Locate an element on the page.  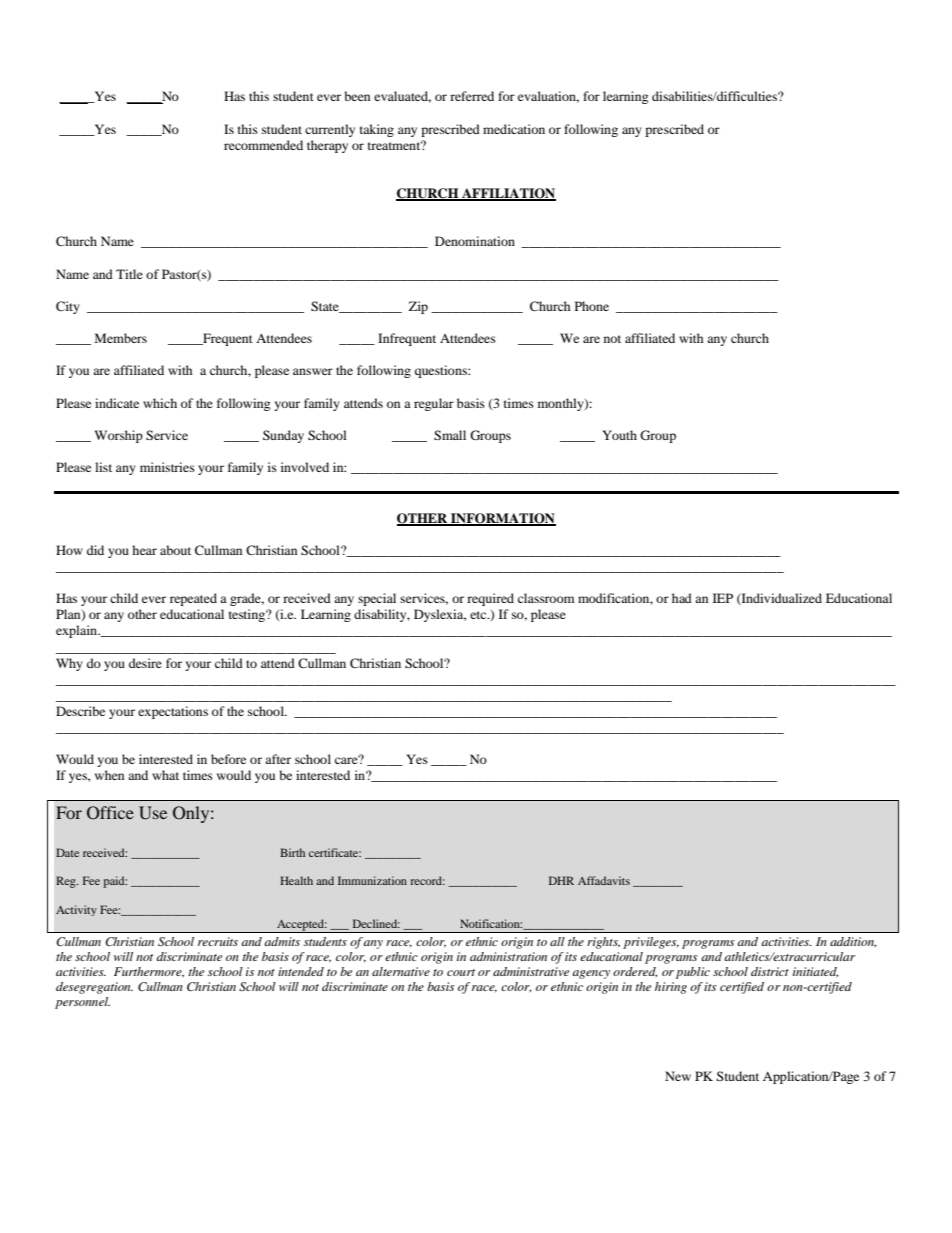
Small is located at coordinates (450, 435).
